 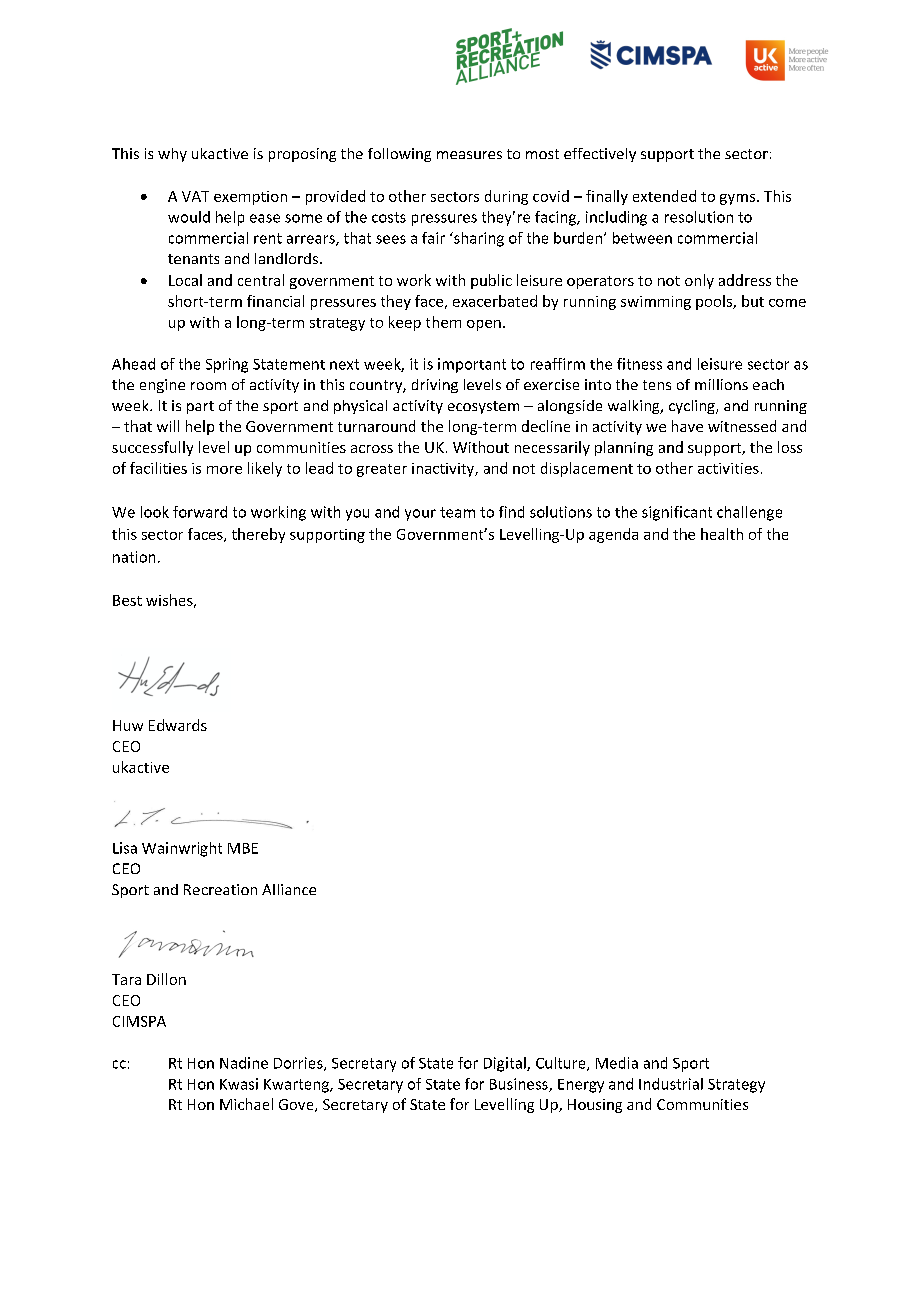 What do you see at coordinates (224, 470) in the page?
I see `more` at bounding box center [224, 470].
